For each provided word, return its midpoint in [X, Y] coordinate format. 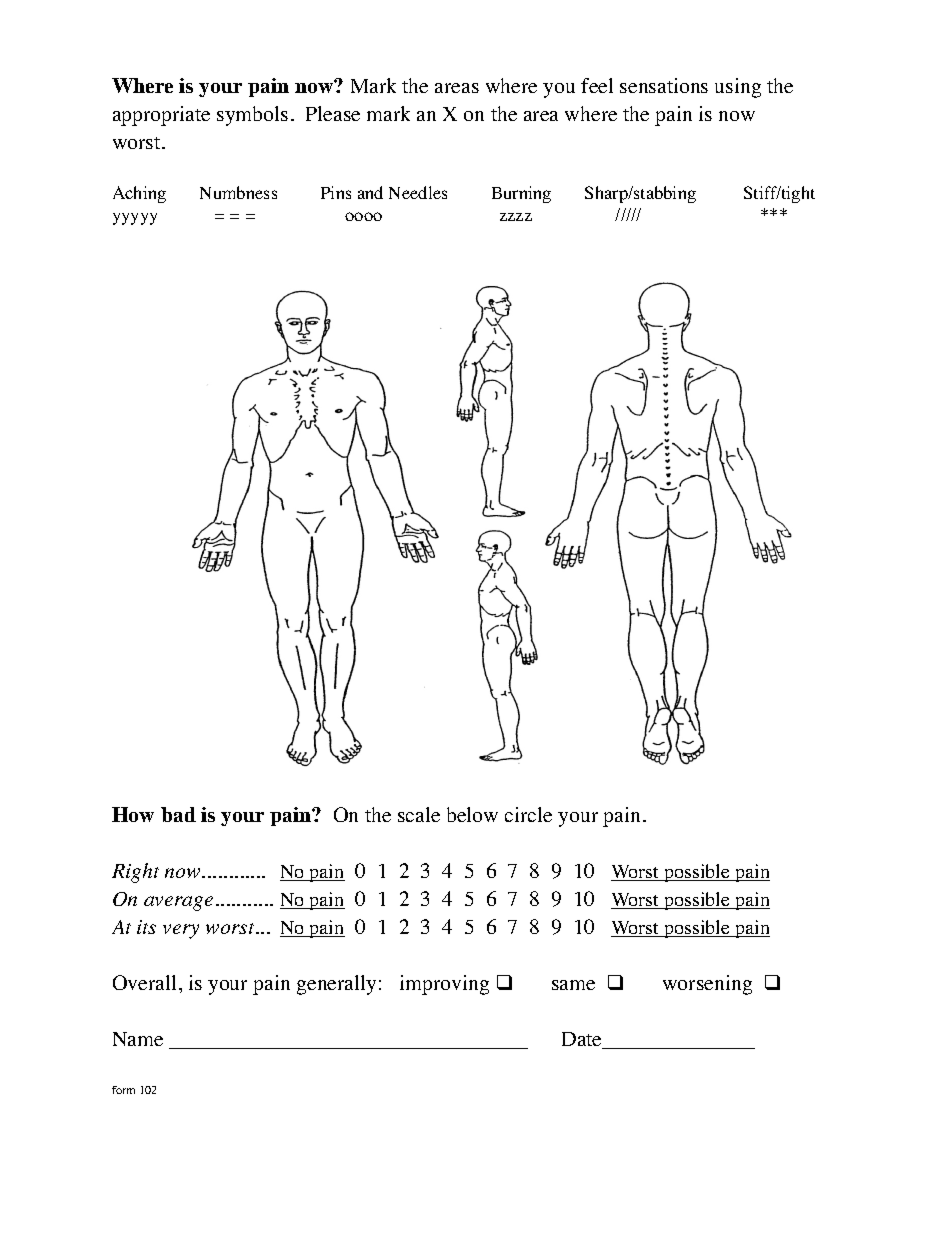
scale [419, 814]
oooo [363, 216]
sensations [664, 85]
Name [138, 1039]
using [738, 88]
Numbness [238, 192]
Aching [139, 194]
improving [444, 985]
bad [178, 814]
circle [528, 814]
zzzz [516, 217]
